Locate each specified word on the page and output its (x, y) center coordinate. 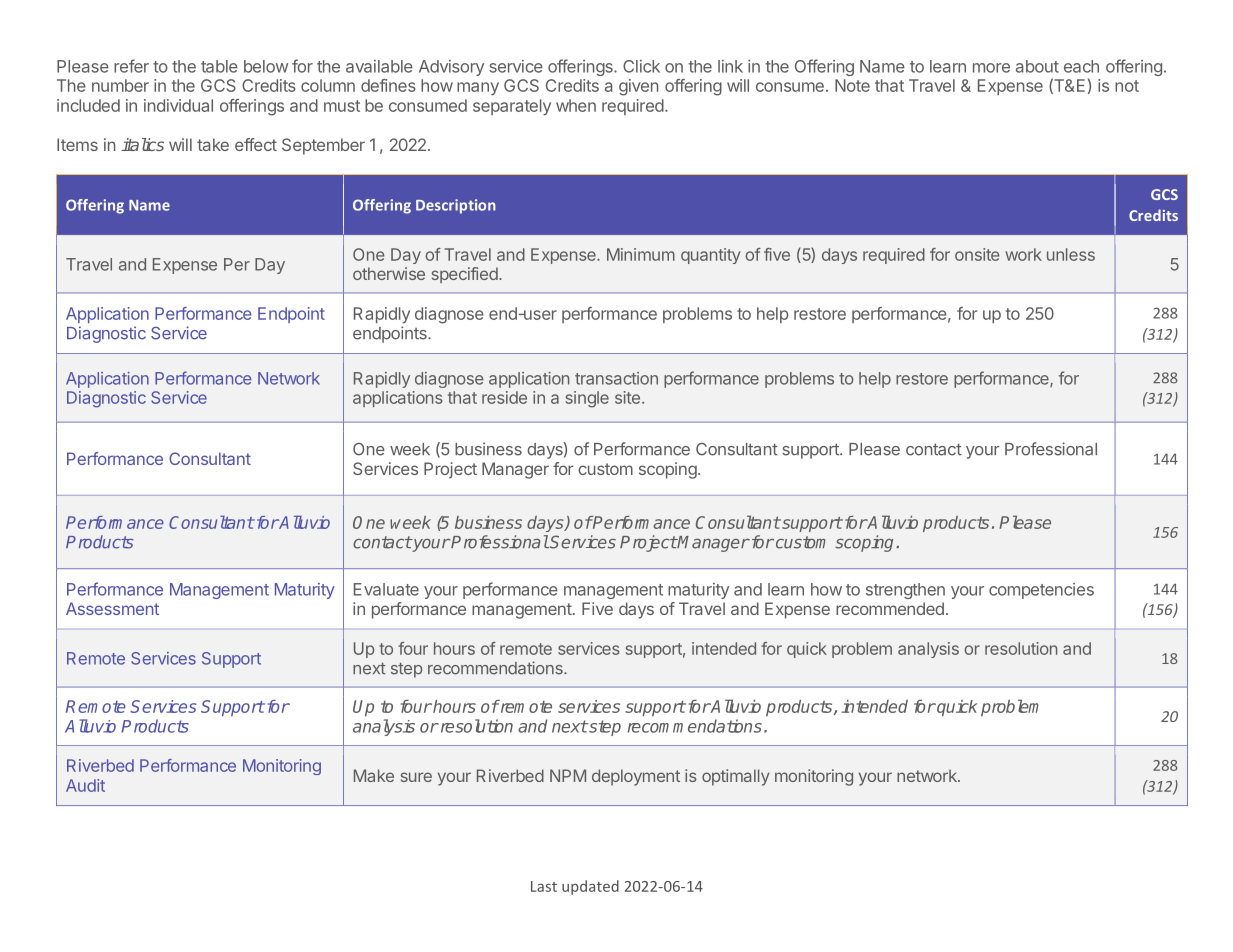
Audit (85, 785)
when (576, 105)
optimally (736, 777)
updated (590, 887)
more (991, 68)
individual (178, 105)
